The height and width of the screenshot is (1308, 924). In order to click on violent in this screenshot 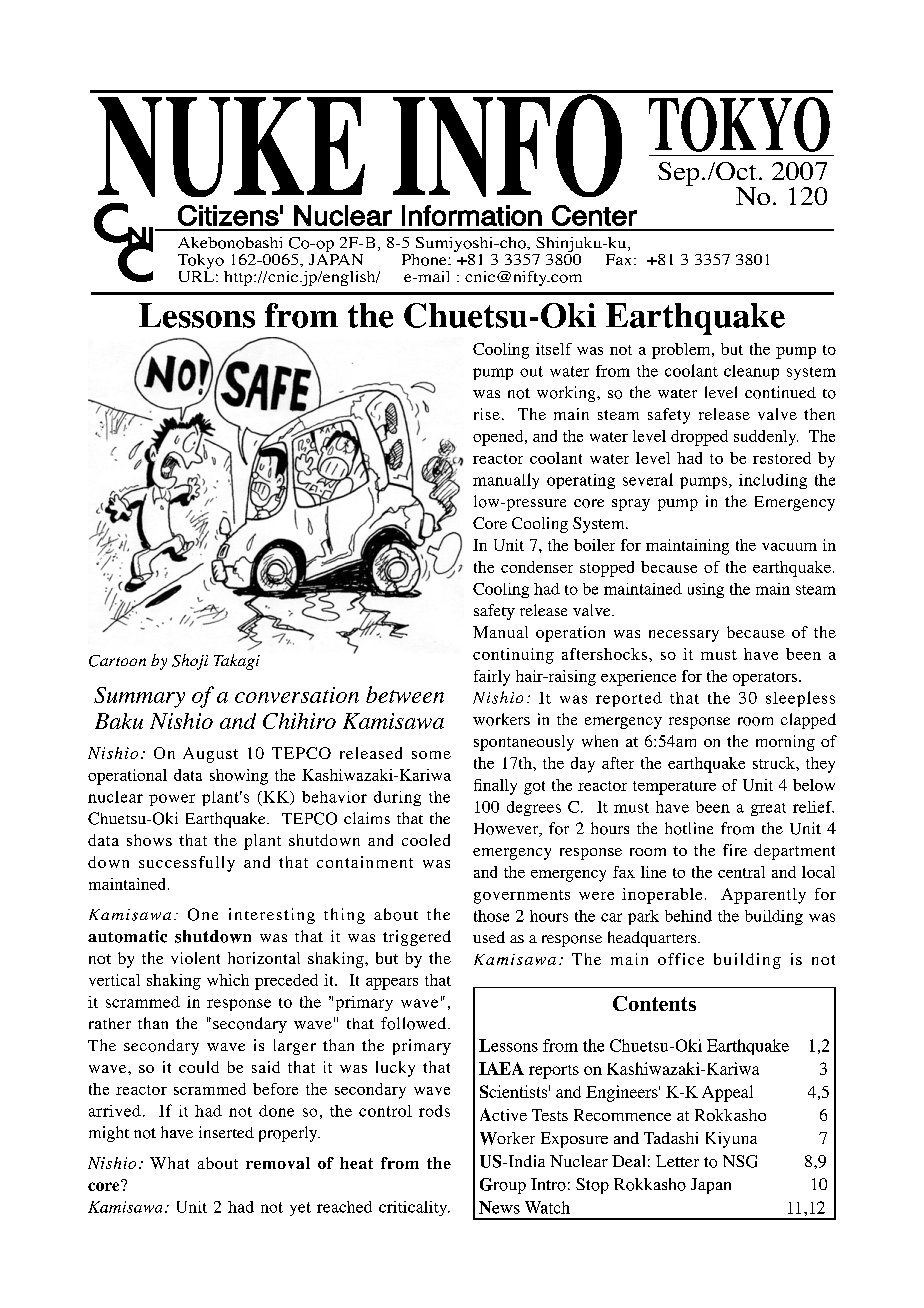, I will do `click(195, 958)`.
